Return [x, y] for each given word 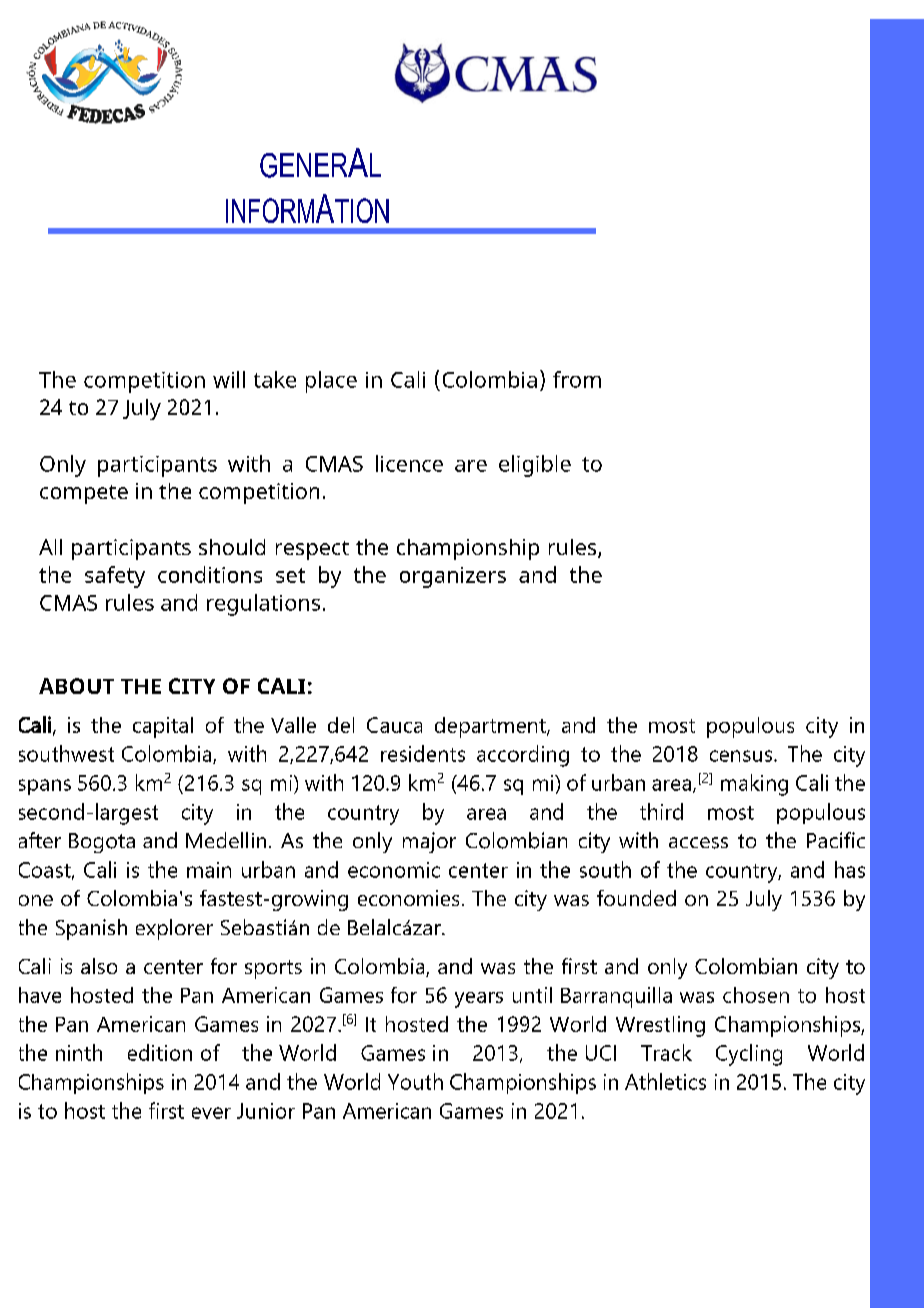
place [331, 382]
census [741, 756]
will [229, 379]
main [209, 870]
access [698, 843]
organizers [453, 577]
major [429, 842]
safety [115, 577]
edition [160, 1052]
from [577, 379]
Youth [415, 1081]
